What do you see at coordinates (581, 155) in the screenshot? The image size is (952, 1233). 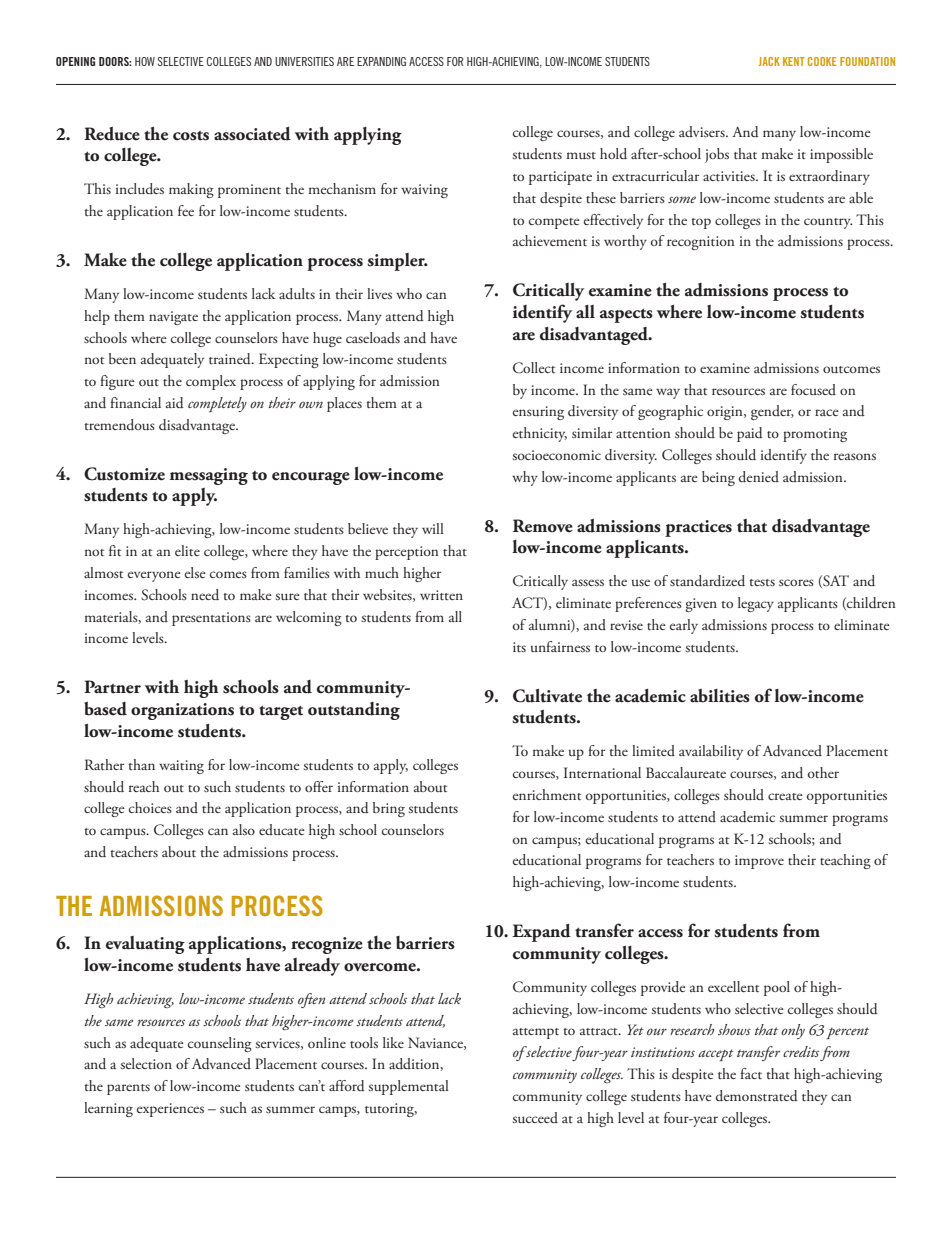 I see `must` at bounding box center [581, 155].
